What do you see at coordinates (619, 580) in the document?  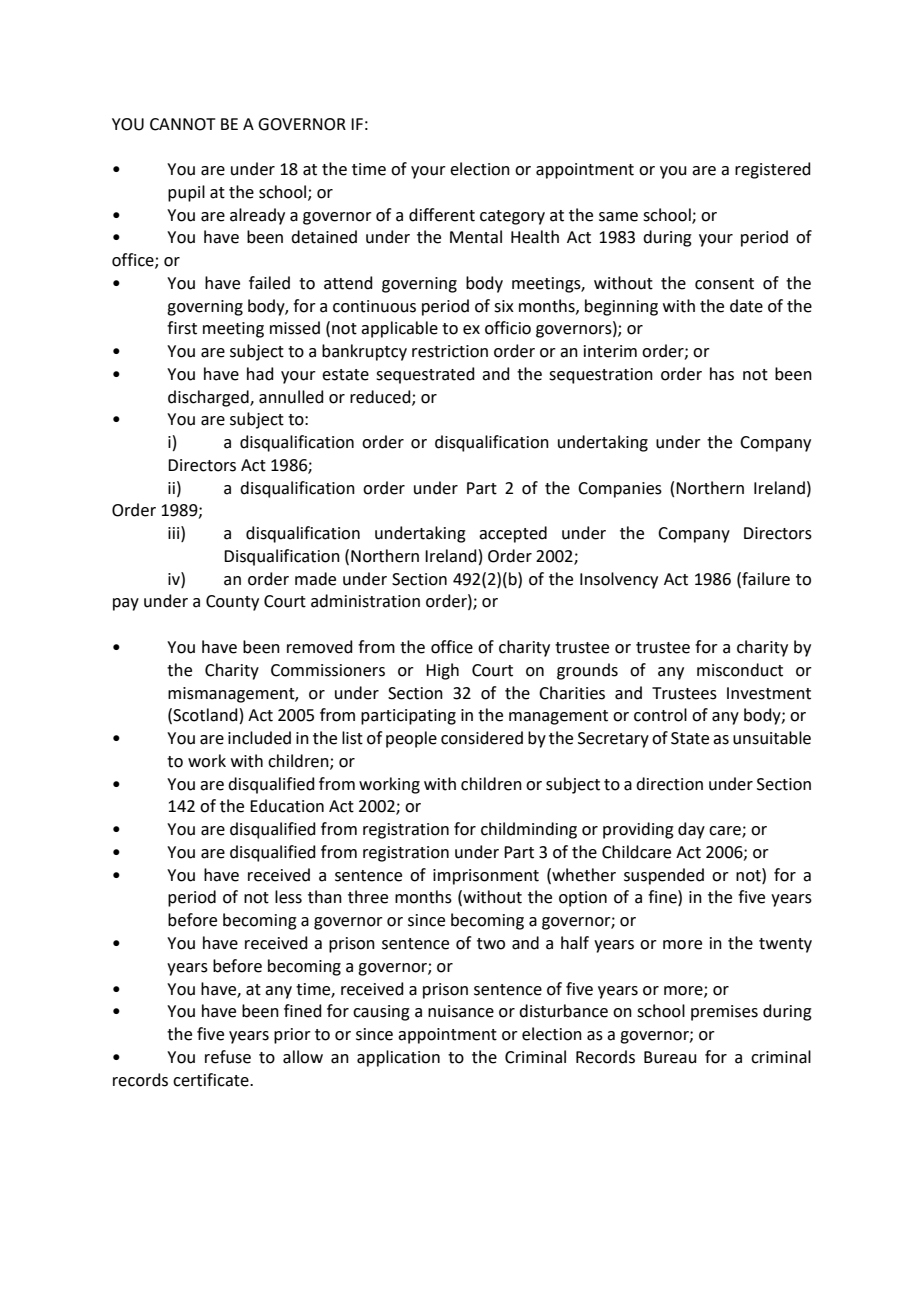 I see `Insolvency` at bounding box center [619, 580].
